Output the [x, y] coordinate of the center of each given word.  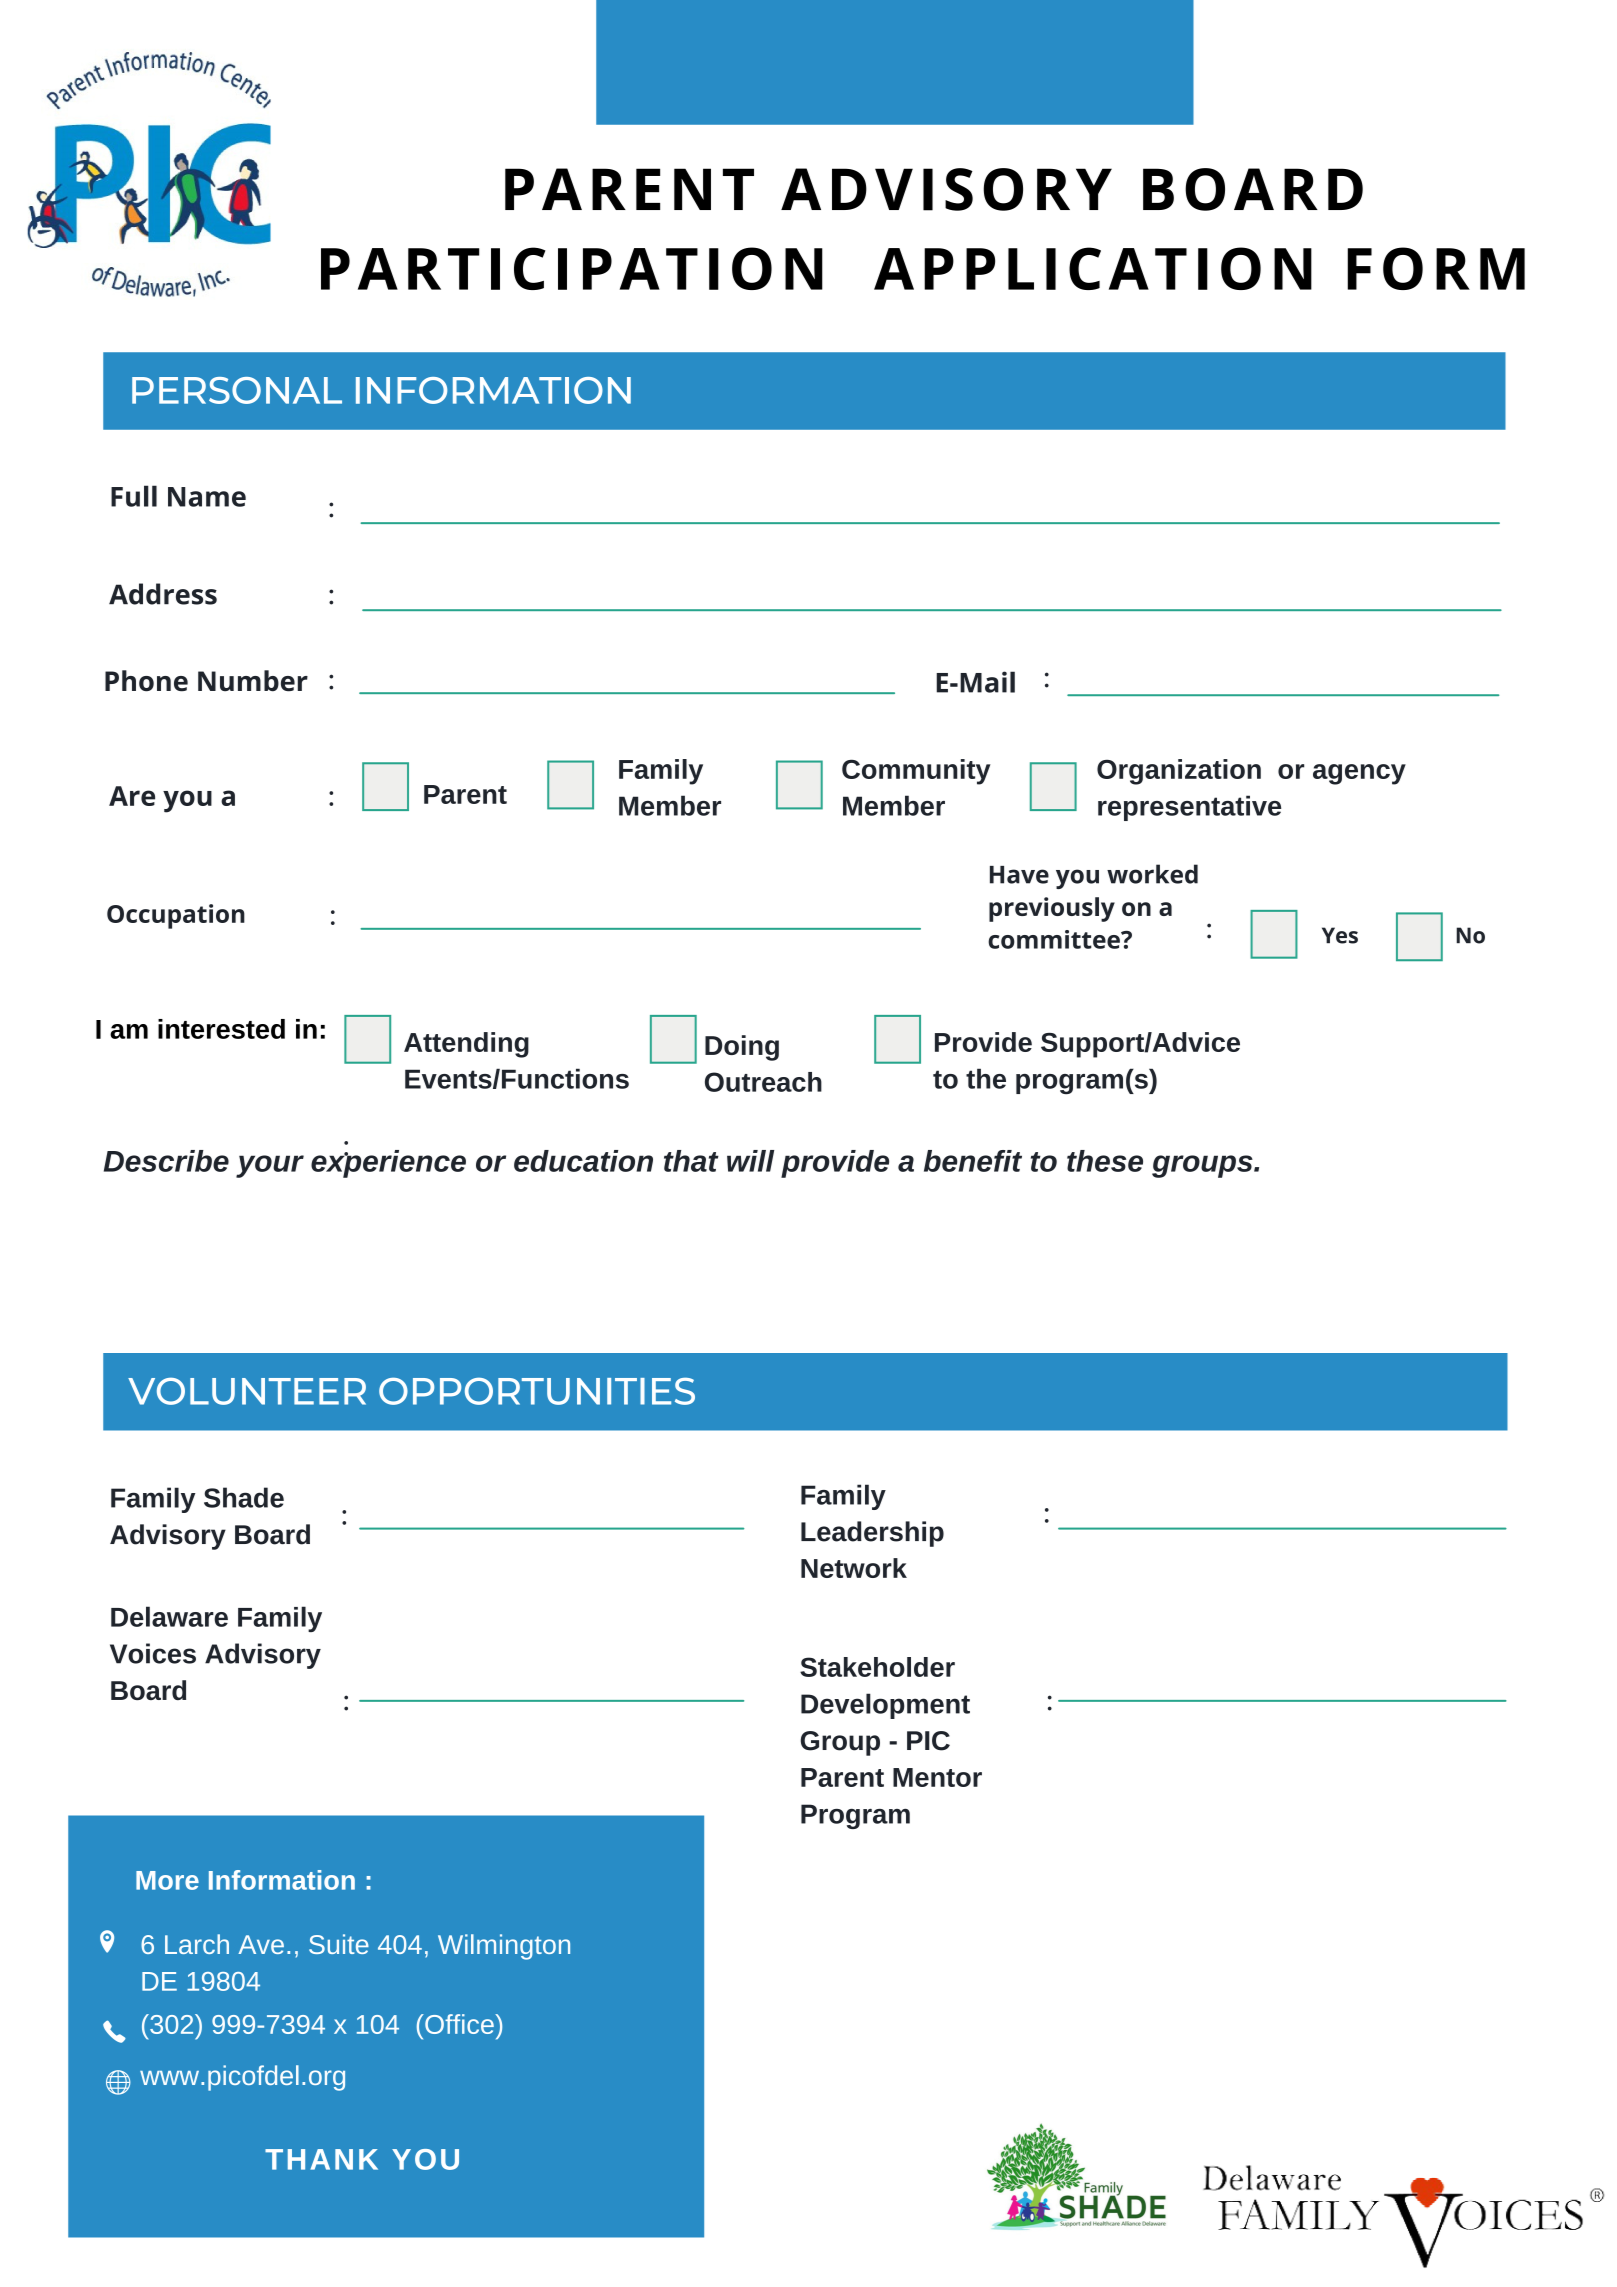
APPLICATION [1093, 268]
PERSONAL [237, 390]
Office [459, 2024]
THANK [321, 2159]
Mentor [937, 1777]
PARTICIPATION [572, 268]
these [1105, 1161]
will [750, 1161]
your [270, 1166]
